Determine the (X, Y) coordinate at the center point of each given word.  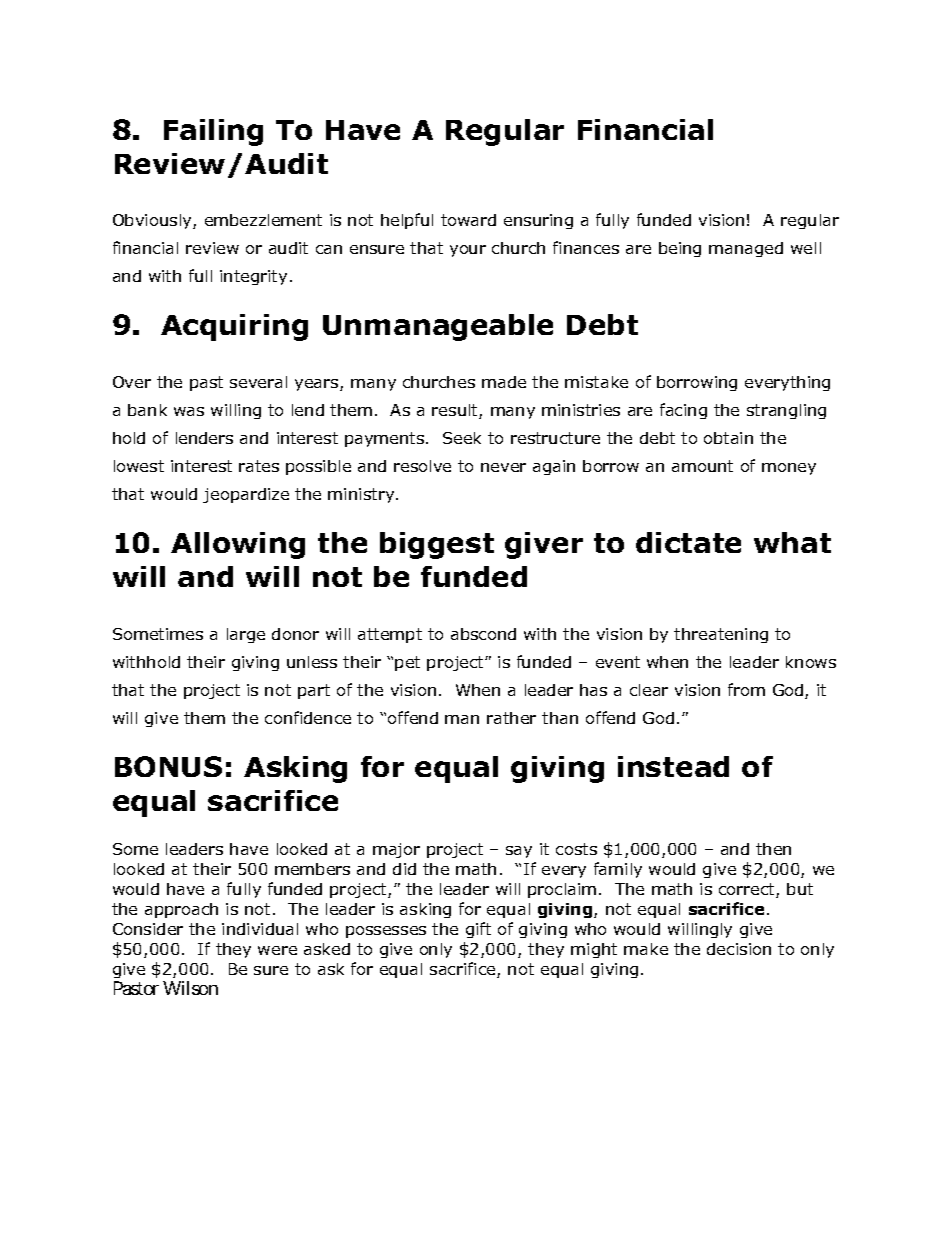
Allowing (238, 545)
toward (468, 220)
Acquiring (234, 327)
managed (746, 249)
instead (673, 766)
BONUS (168, 766)
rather (511, 718)
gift (478, 930)
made (504, 382)
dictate (688, 542)
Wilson (190, 988)
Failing (213, 132)
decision (739, 949)
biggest (437, 545)
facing (683, 411)
